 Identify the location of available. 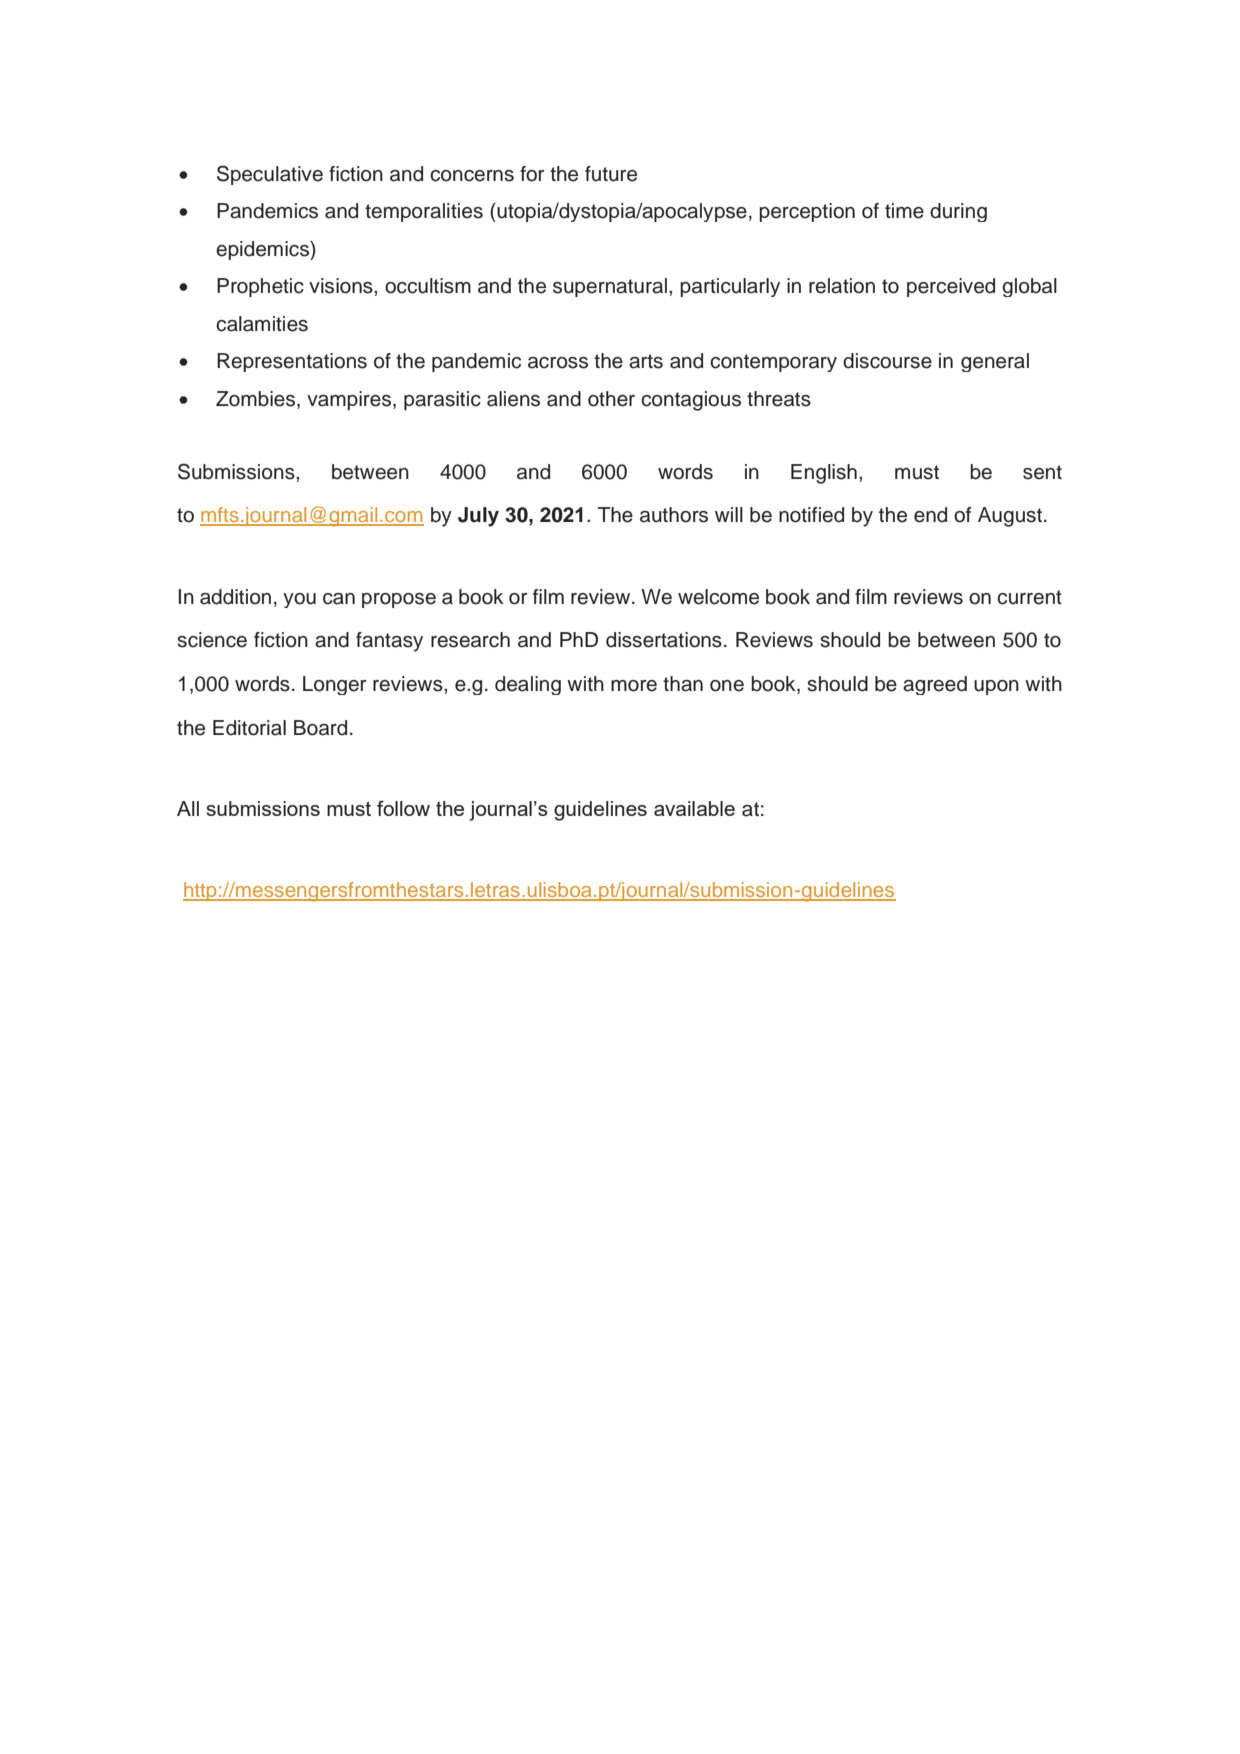
(694, 808).
